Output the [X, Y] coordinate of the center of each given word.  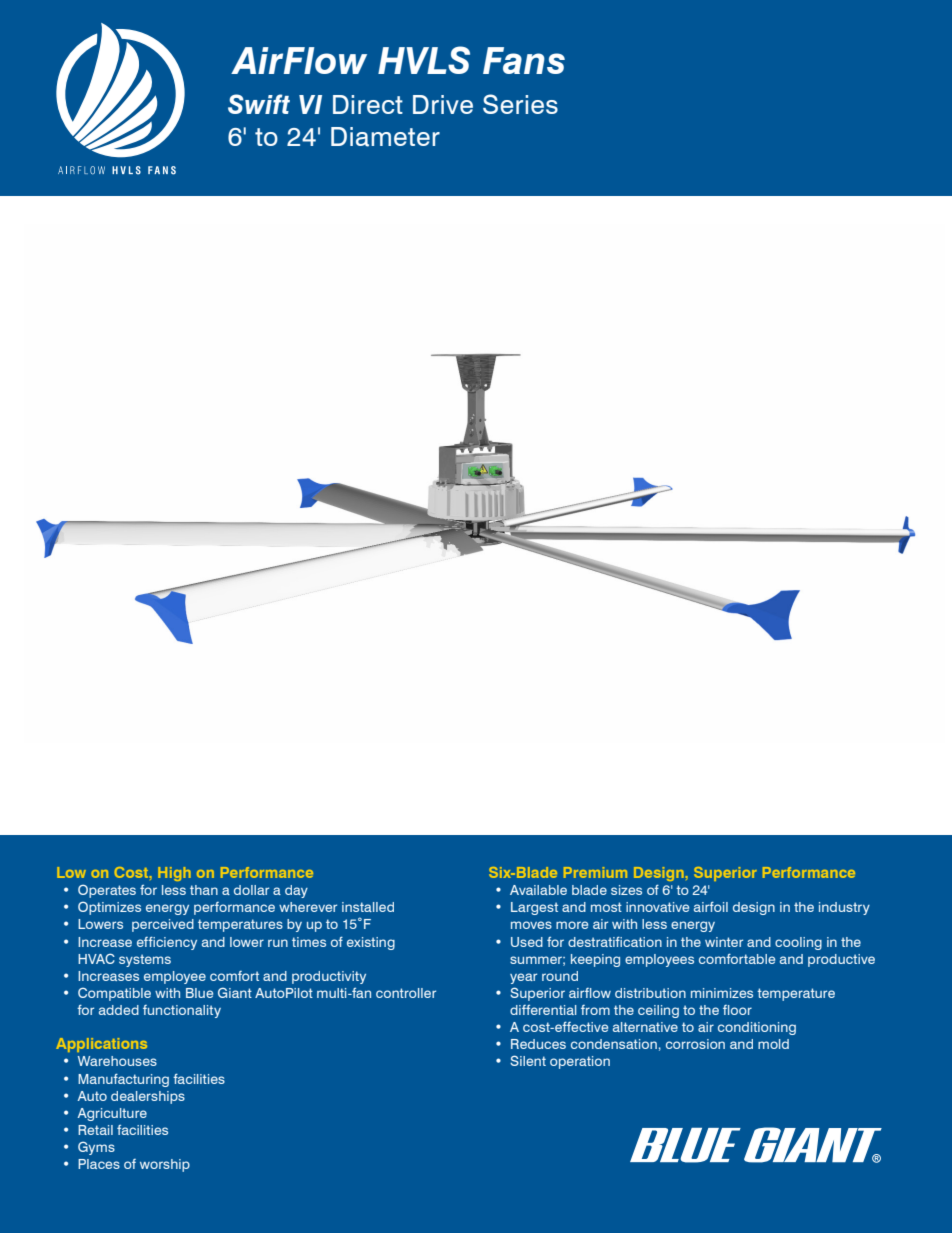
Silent [528, 1060]
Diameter [385, 137]
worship [165, 1165]
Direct [368, 104]
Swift [259, 104]
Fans [524, 60]
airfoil [711, 906]
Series [520, 104]
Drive [443, 104]
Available [538, 890]
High [174, 874]
